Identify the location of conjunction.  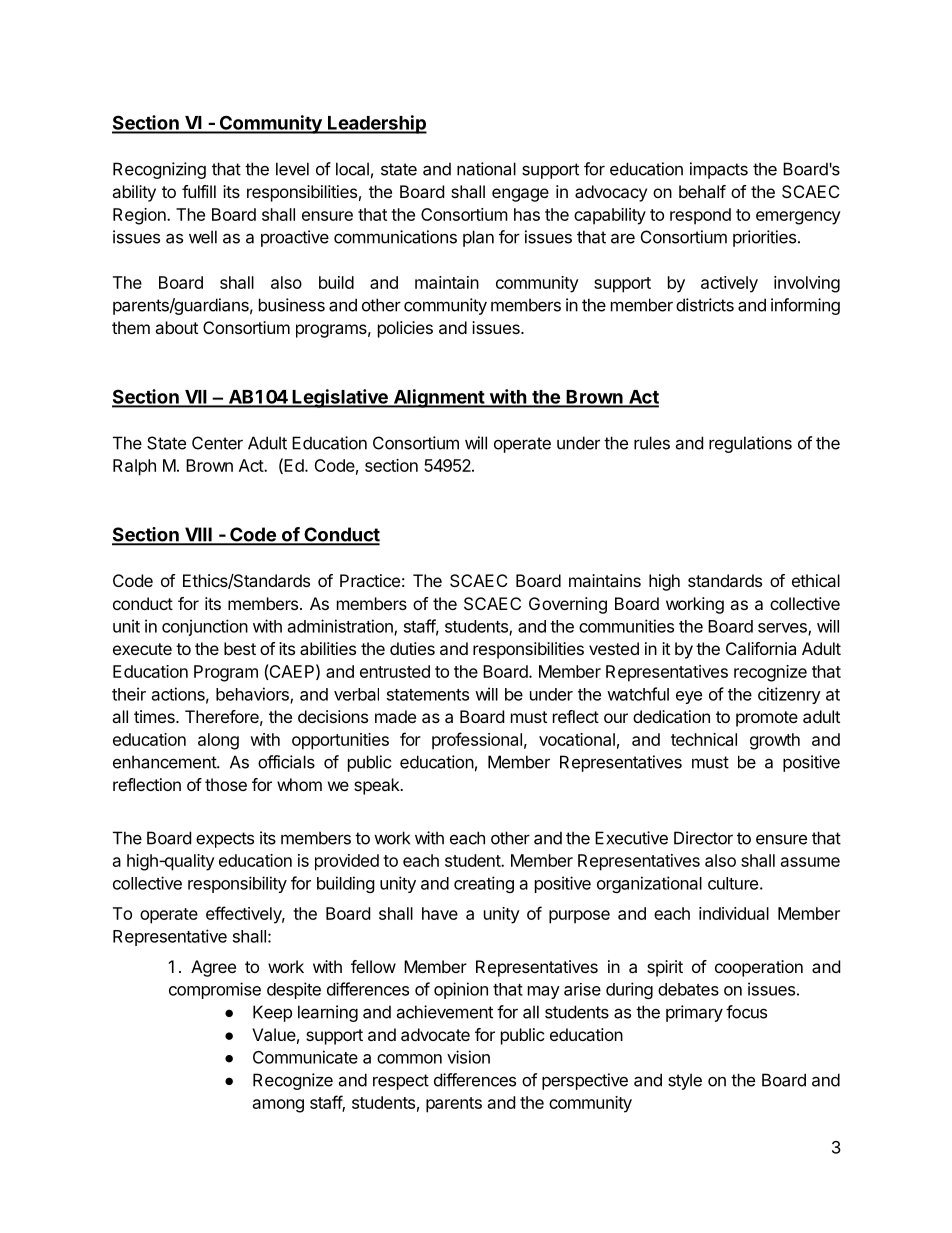
(205, 627).
